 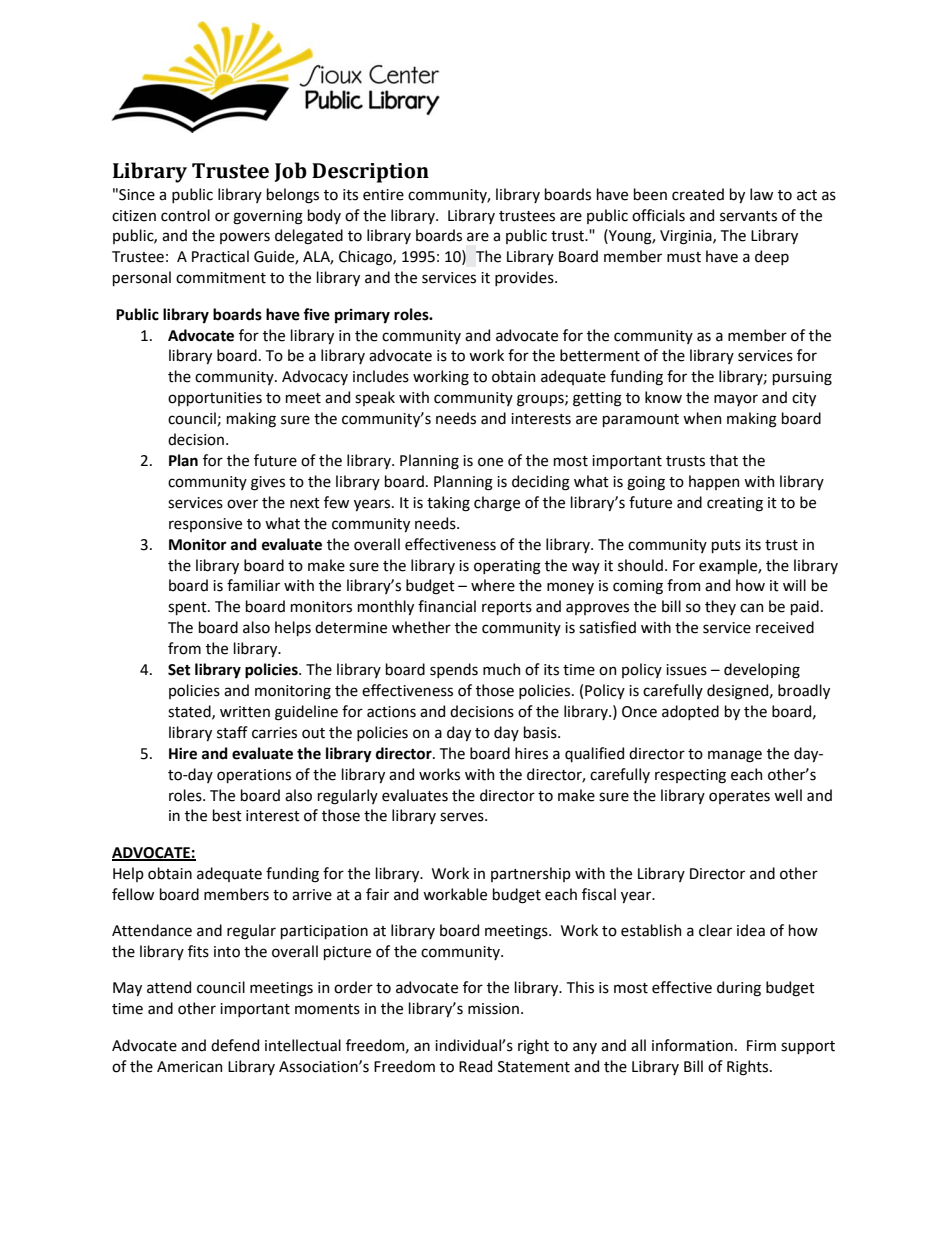 I want to click on Read, so click(x=475, y=1066).
